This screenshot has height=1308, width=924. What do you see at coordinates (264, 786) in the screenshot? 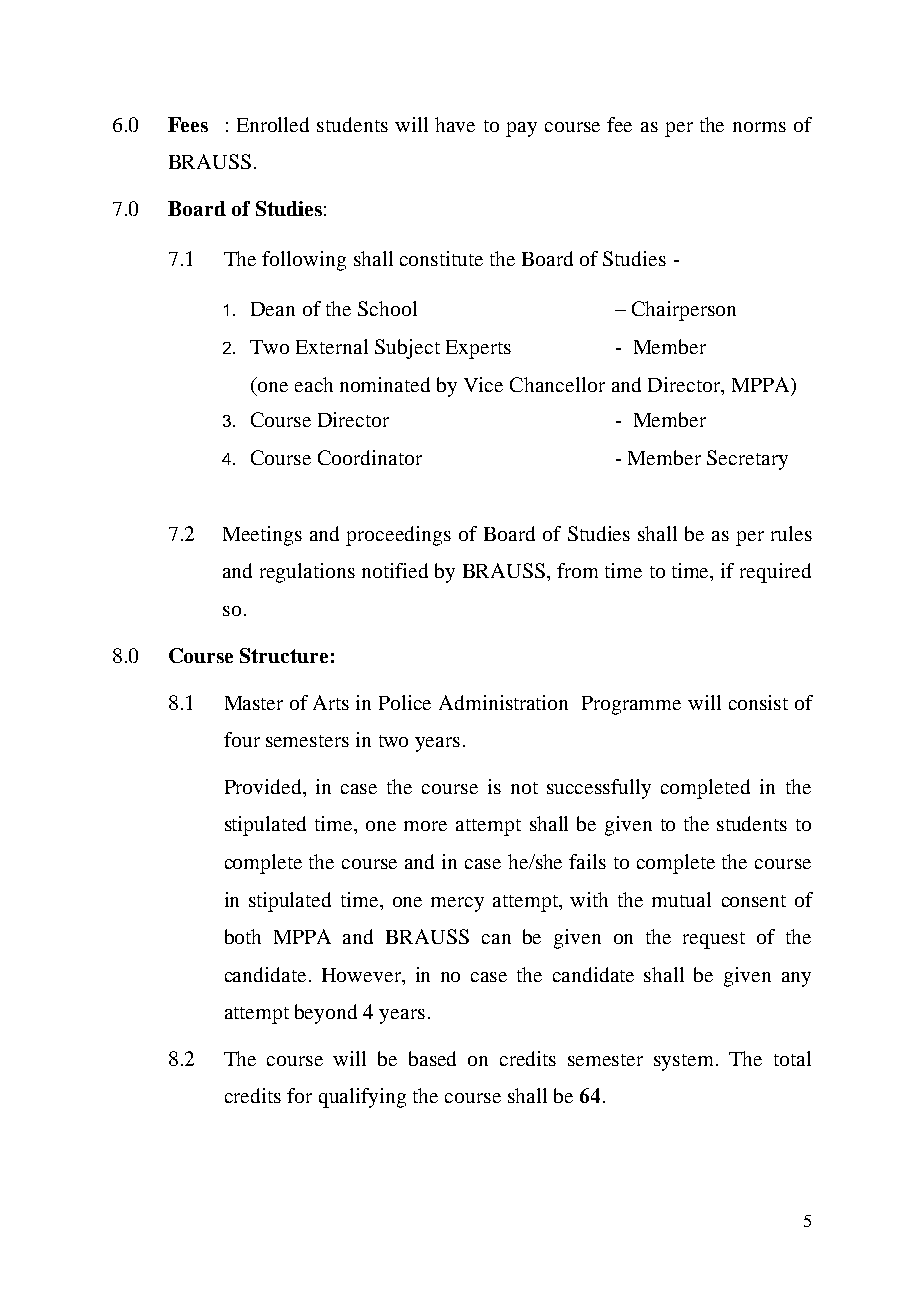
I see `Provided` at bounding box center [264, 786].
